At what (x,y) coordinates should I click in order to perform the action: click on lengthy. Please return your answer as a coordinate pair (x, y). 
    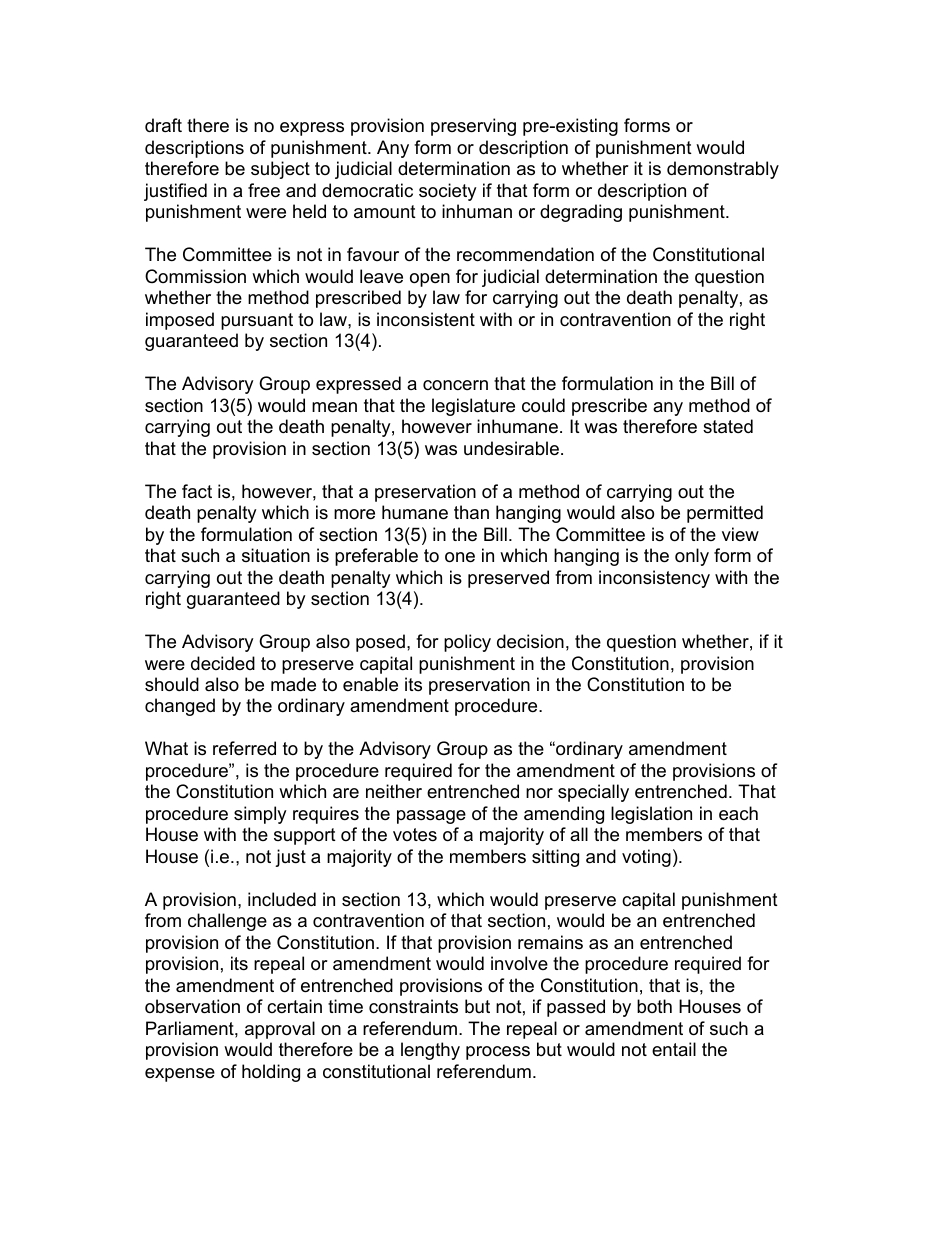
    Looking at the image, I should click on (430, 1051).
